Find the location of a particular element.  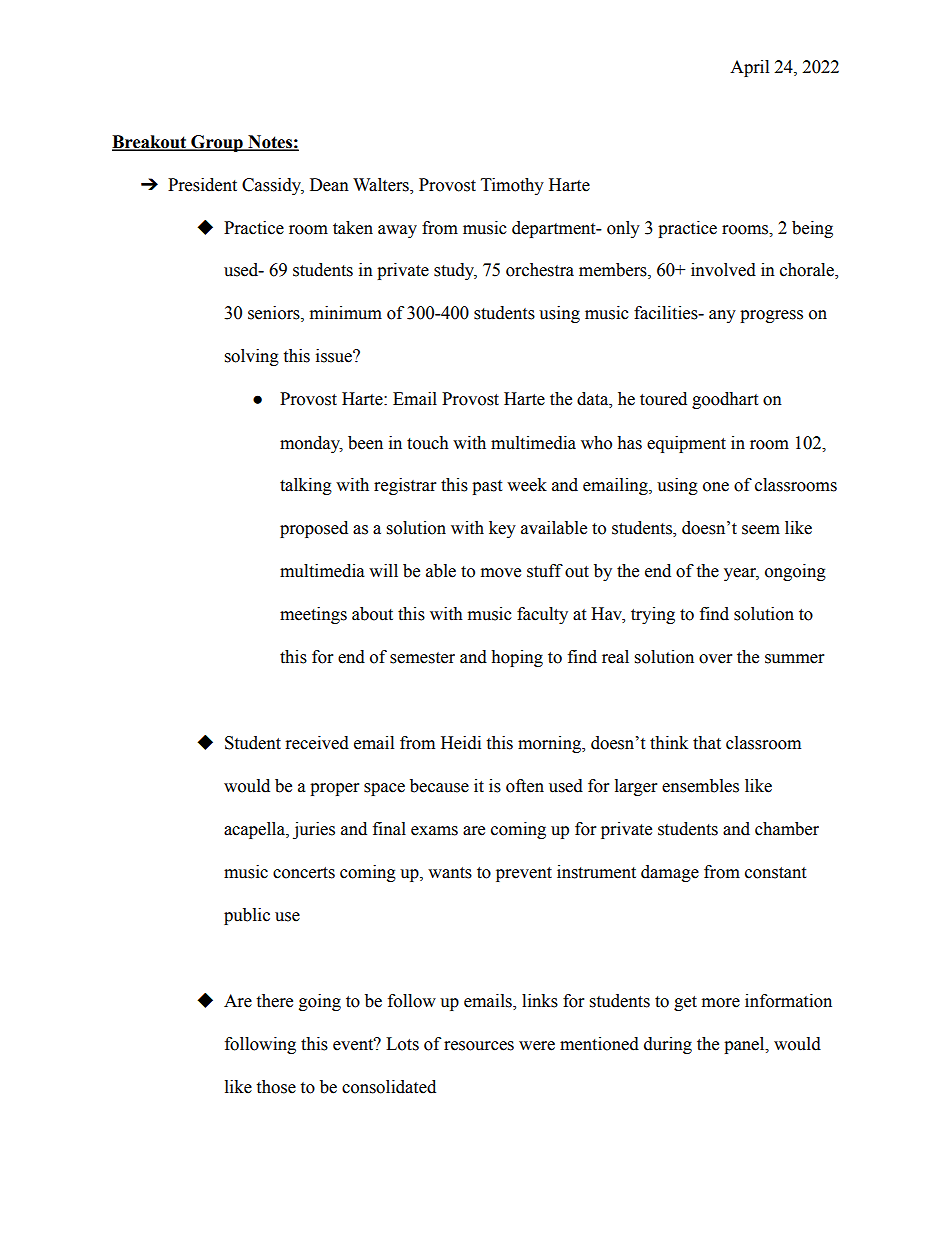

April is located at coordinates (749, 68).
